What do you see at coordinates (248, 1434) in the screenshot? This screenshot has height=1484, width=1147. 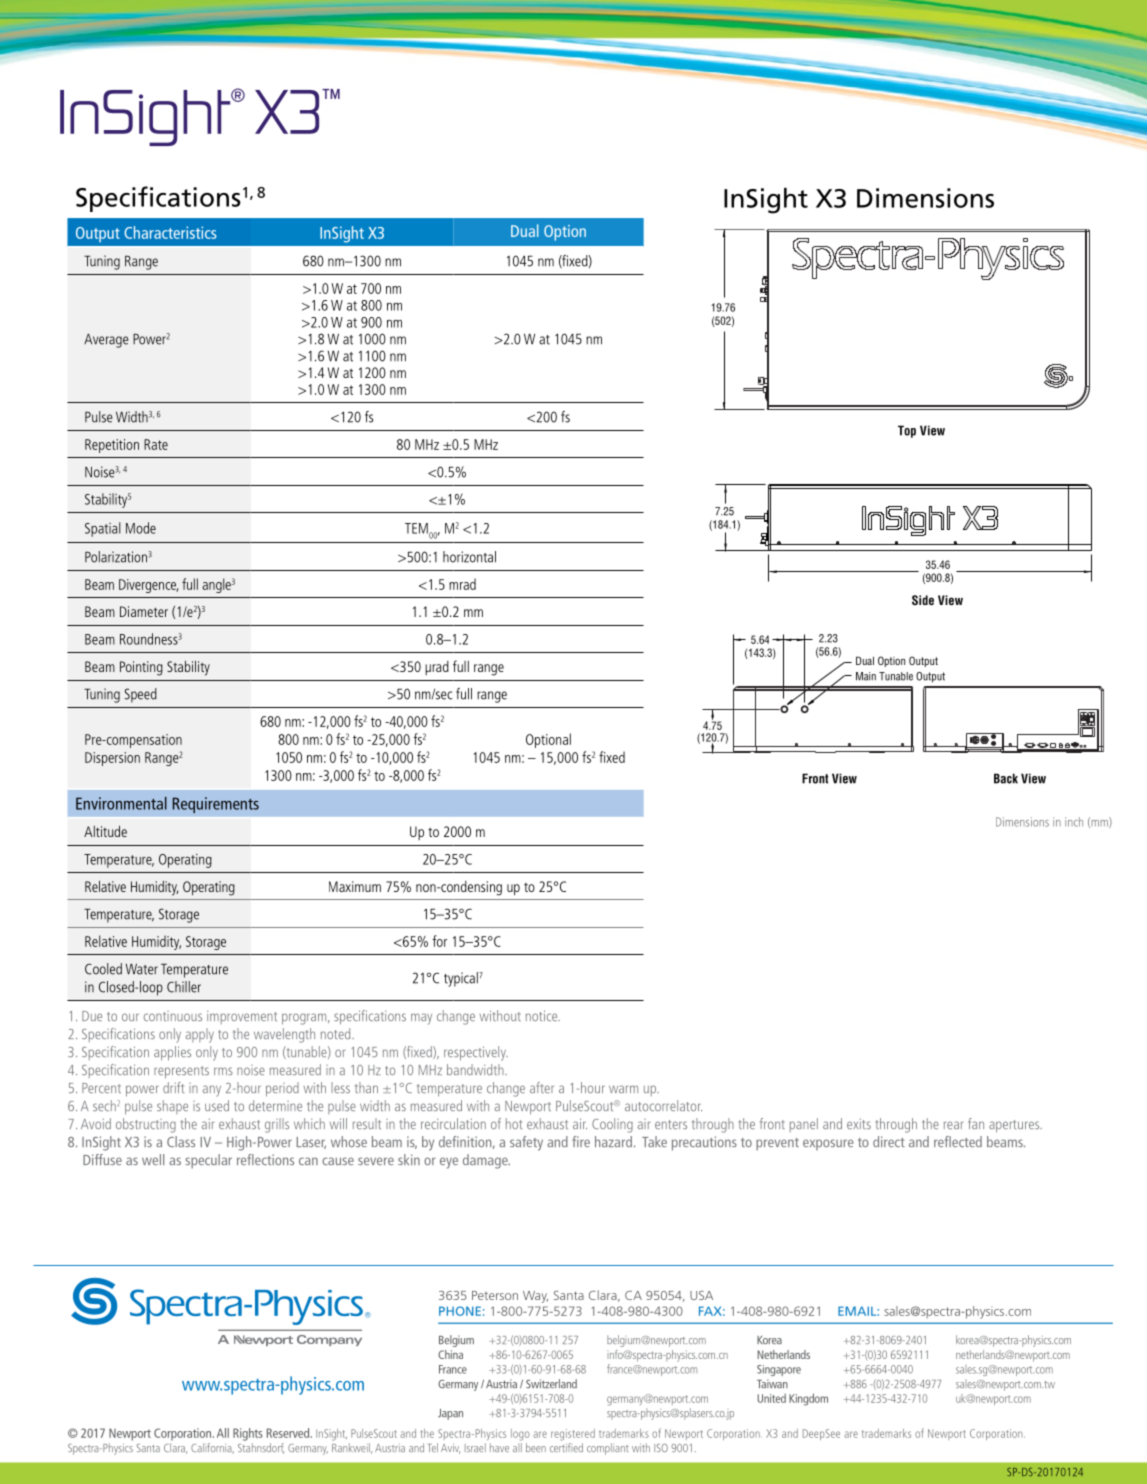 I see `Rights` at bounding box center [248, 1434].
